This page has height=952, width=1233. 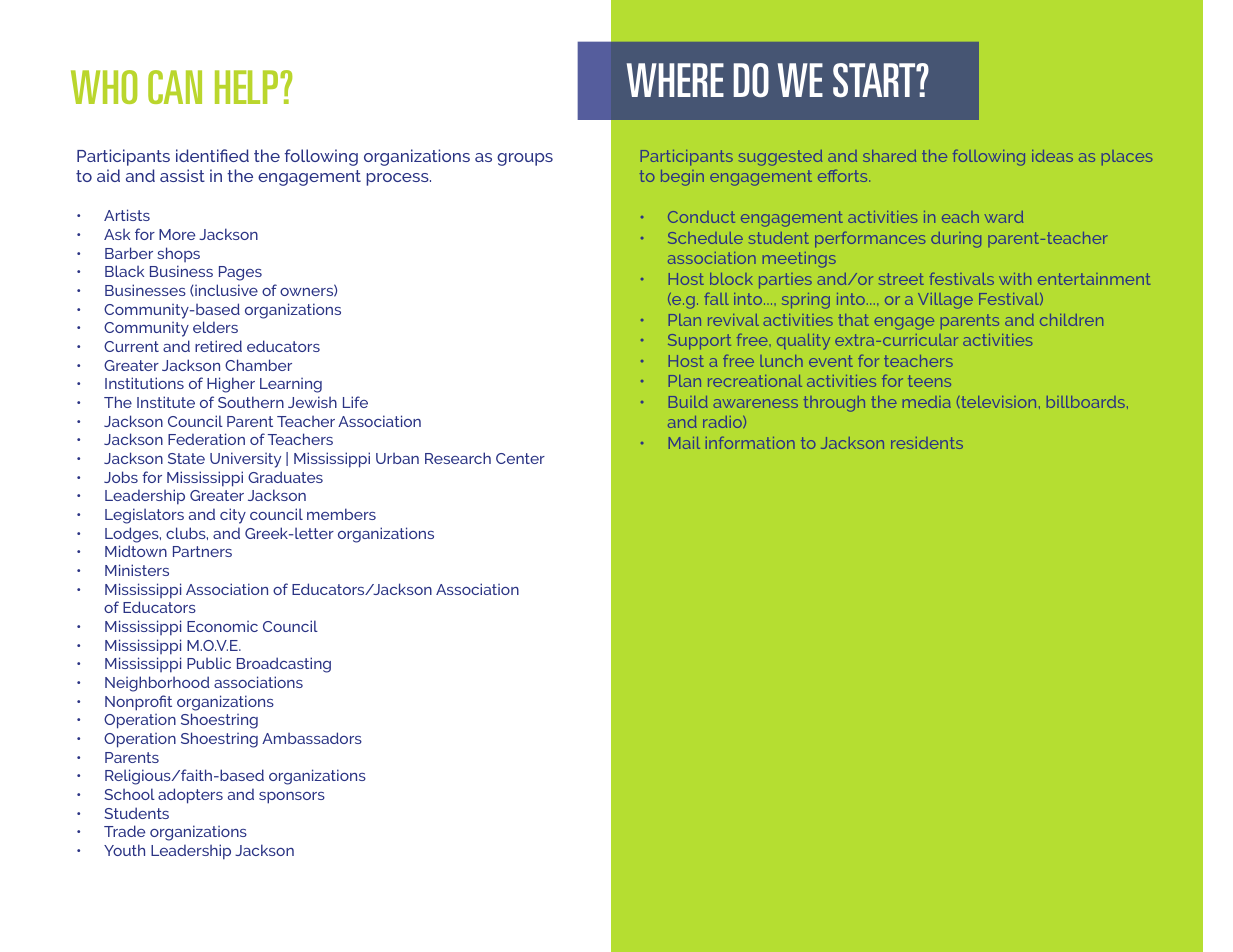 I want to click on Partners, so click(x=202, y=551).
